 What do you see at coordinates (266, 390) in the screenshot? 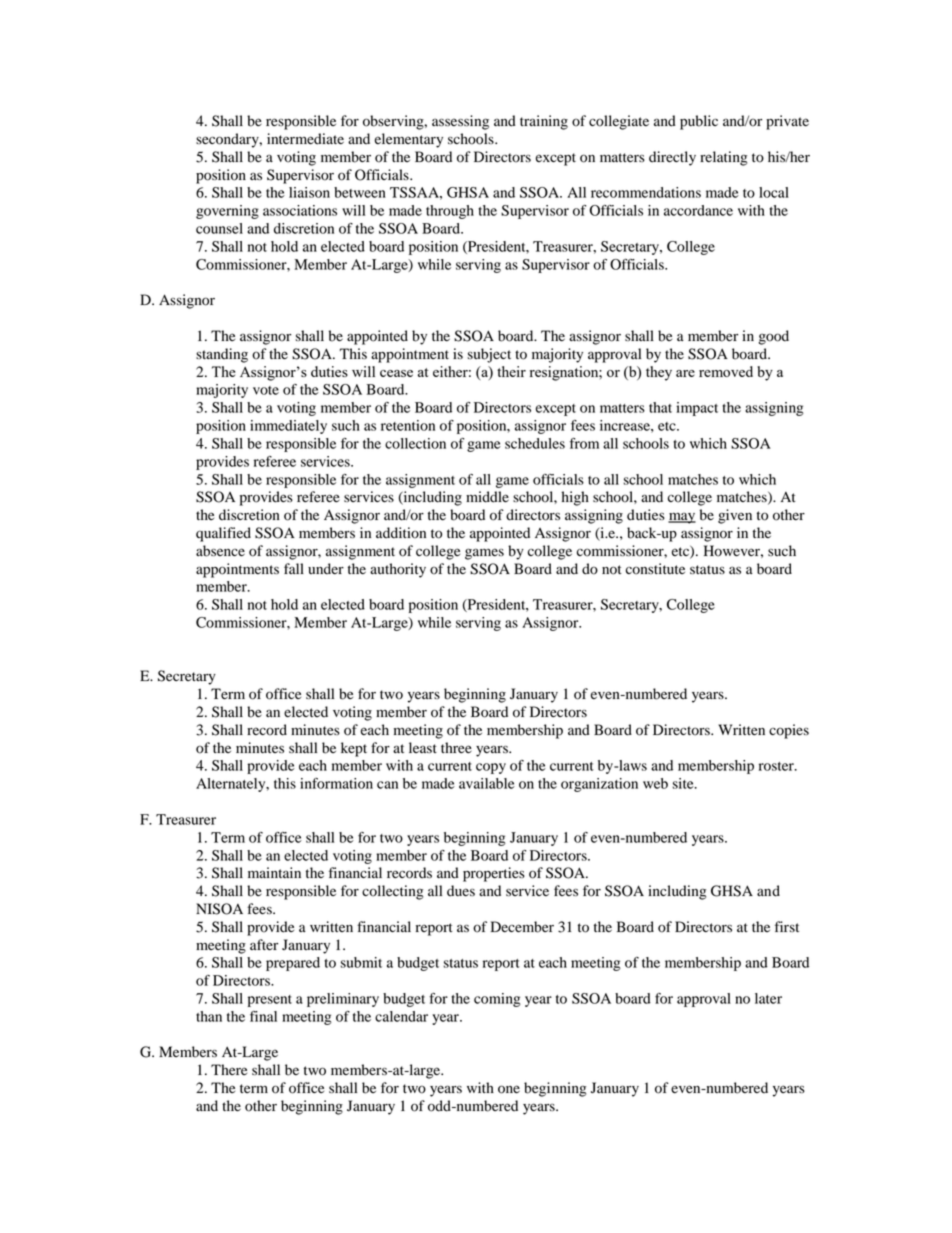
I see `vote` at bounding box center [266, 390].
